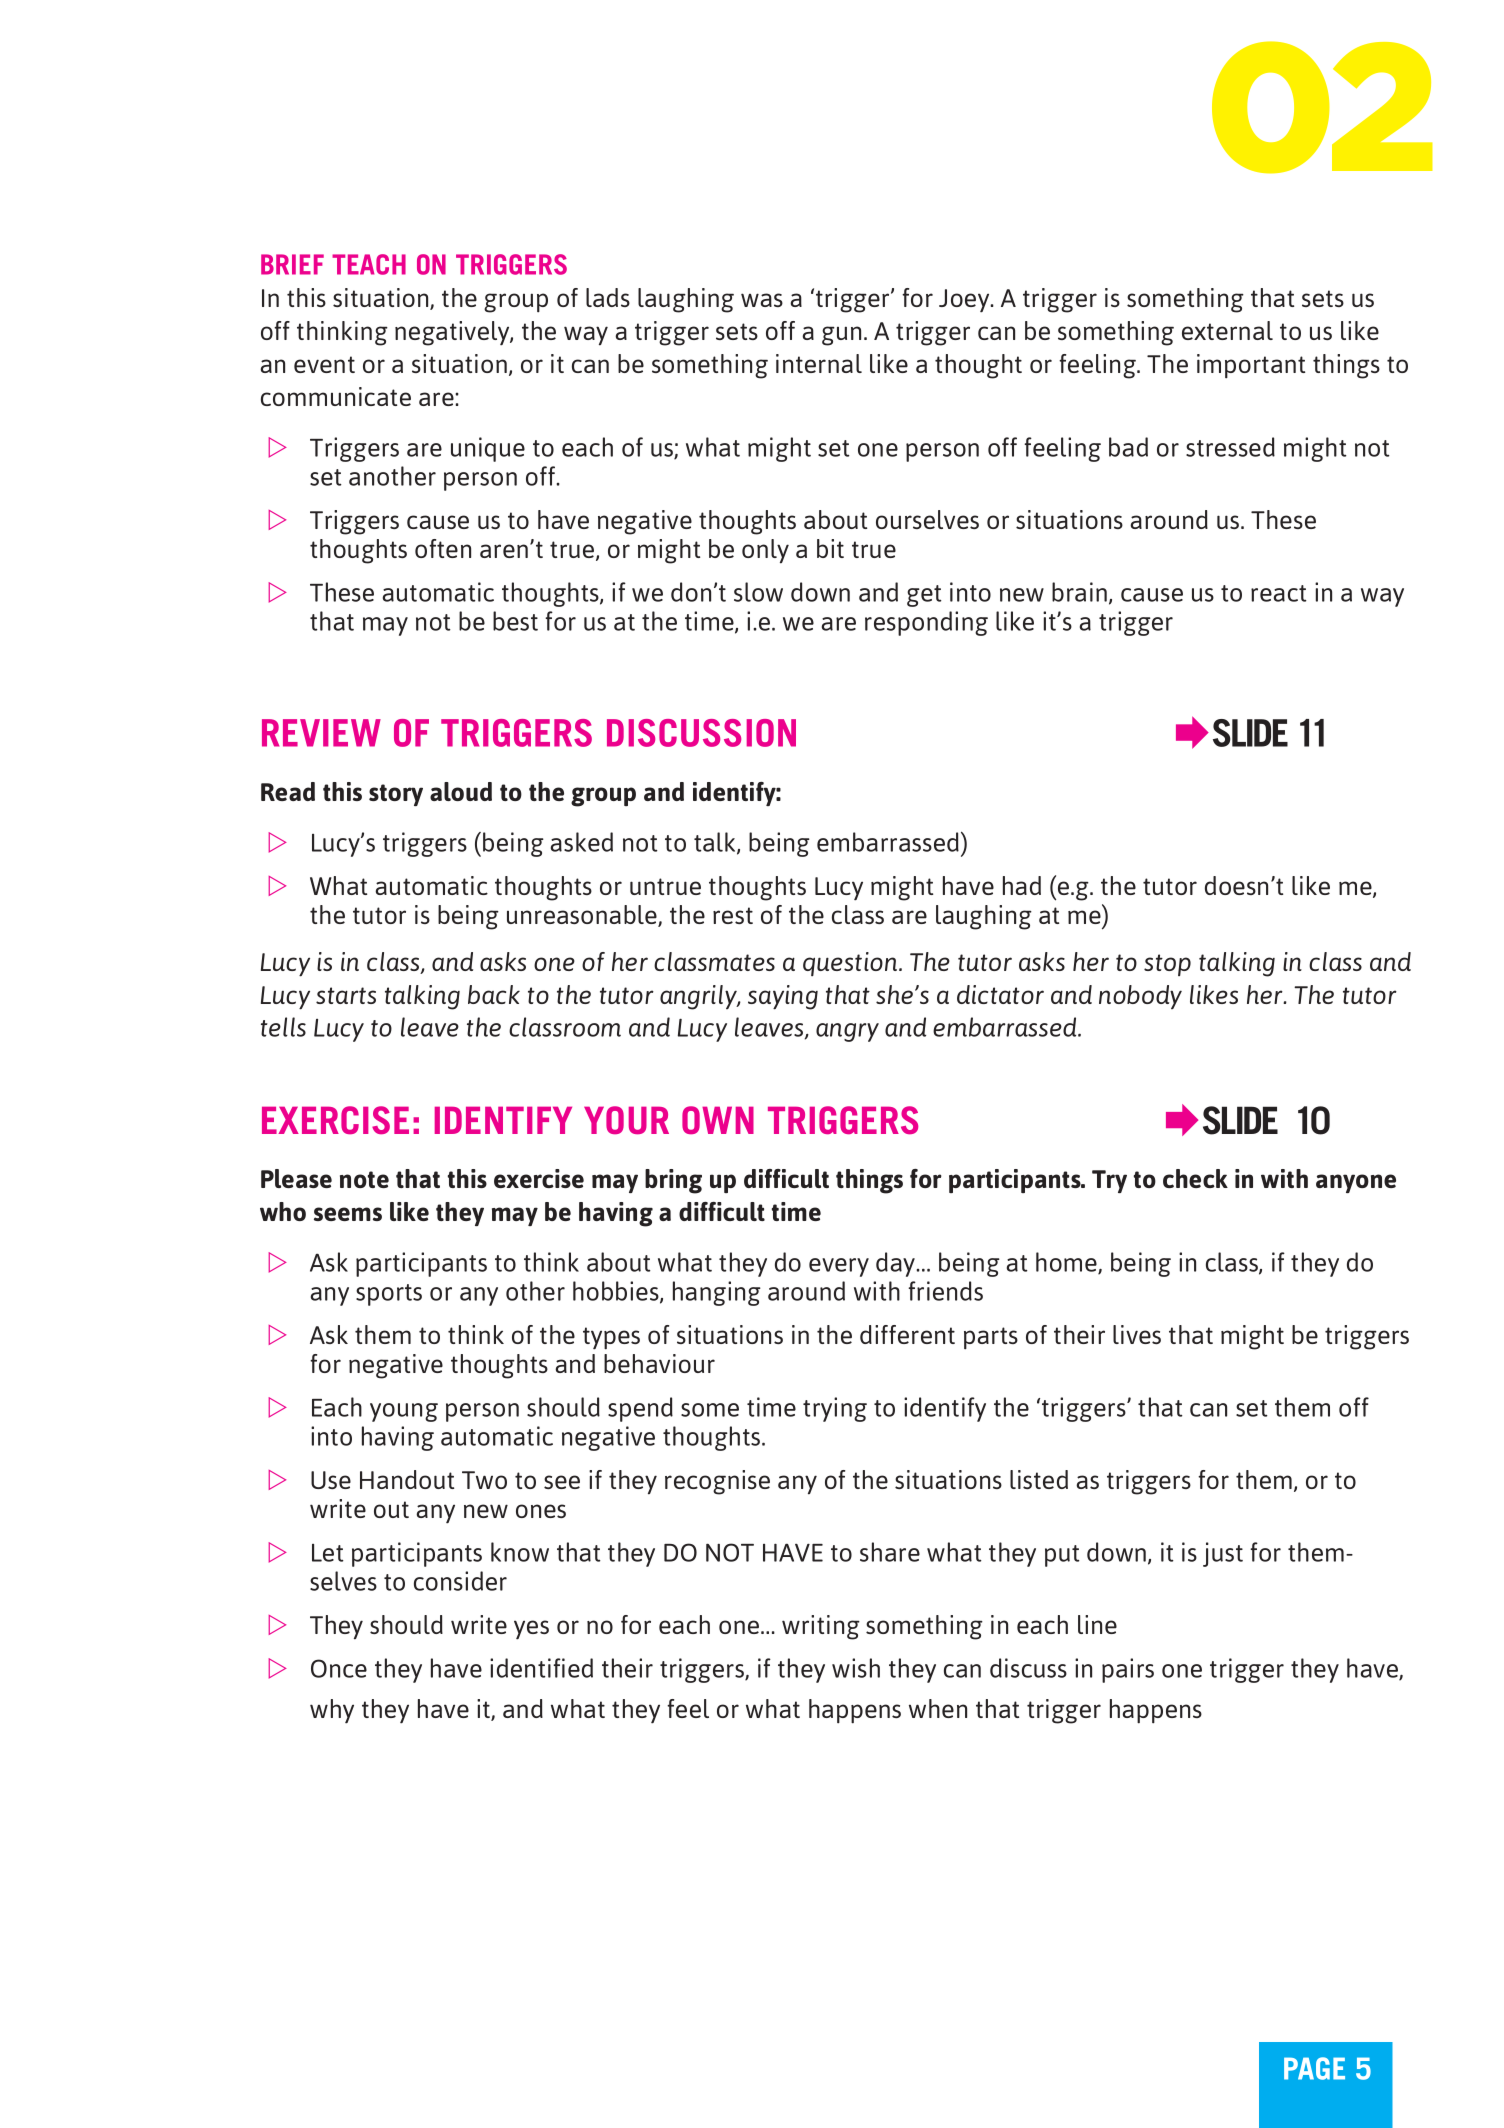  I want to click on when, so click(938, 1708).
